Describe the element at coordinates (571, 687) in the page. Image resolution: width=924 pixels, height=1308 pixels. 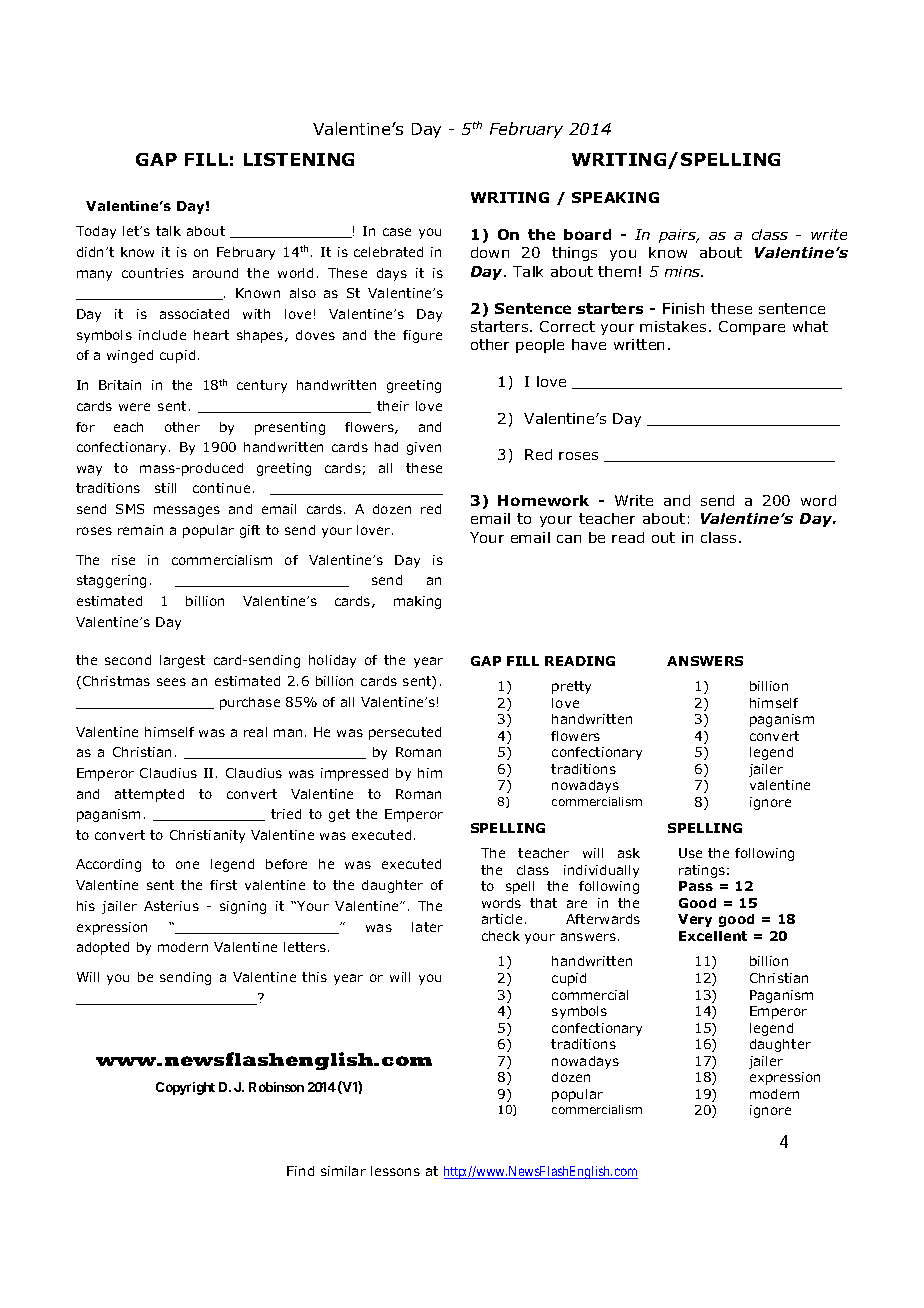
I see `pretty` at that location.
